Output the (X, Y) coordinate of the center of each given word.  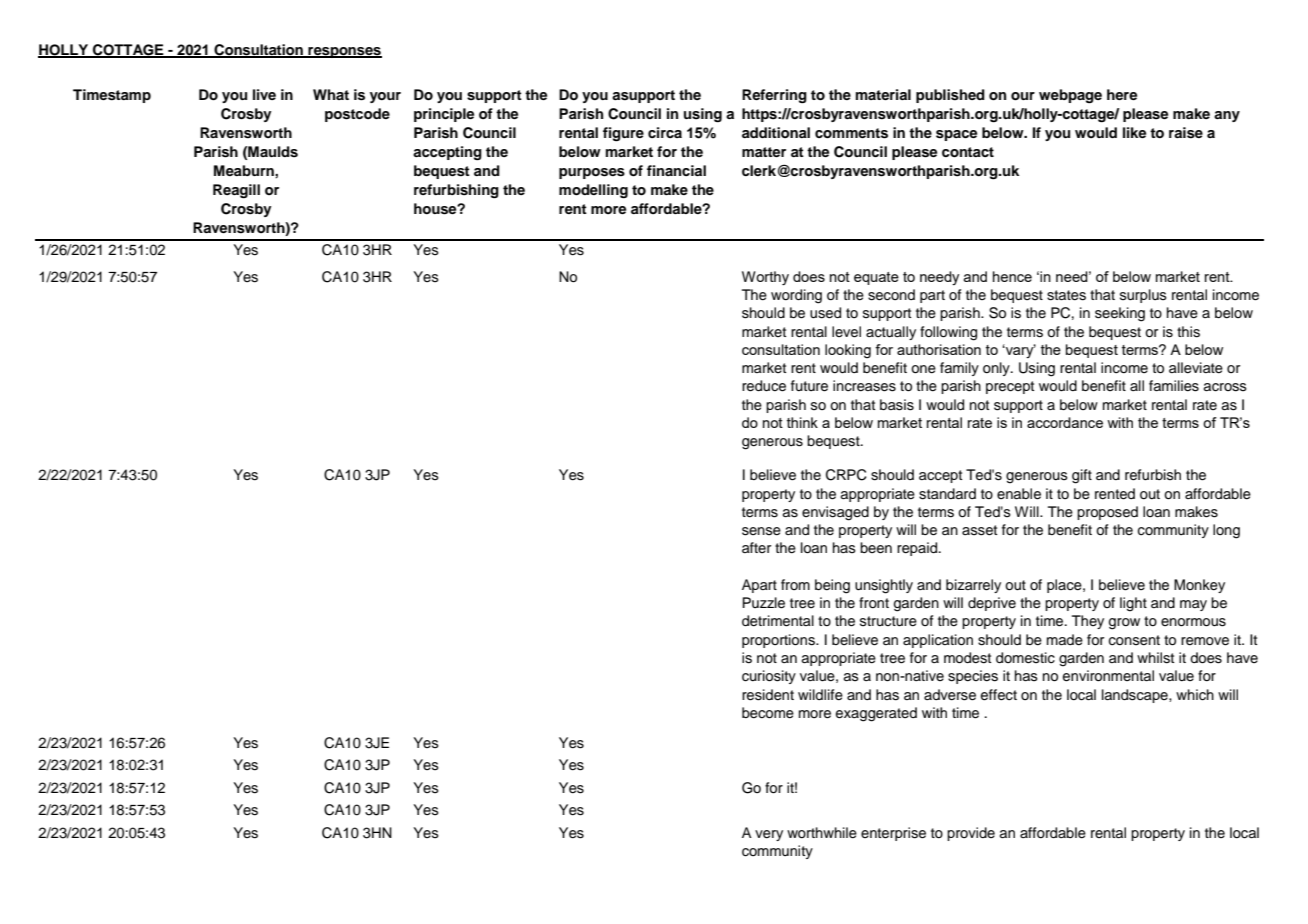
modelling (593, 191)
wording (796, 296)
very (769, 835)
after (756, 547)
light (1133, 604)
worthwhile (822, 833)
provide (971, 834)
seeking (1120, 314)
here (1122, 94)
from (795, 584)
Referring (774, 96)
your (385, 97)
